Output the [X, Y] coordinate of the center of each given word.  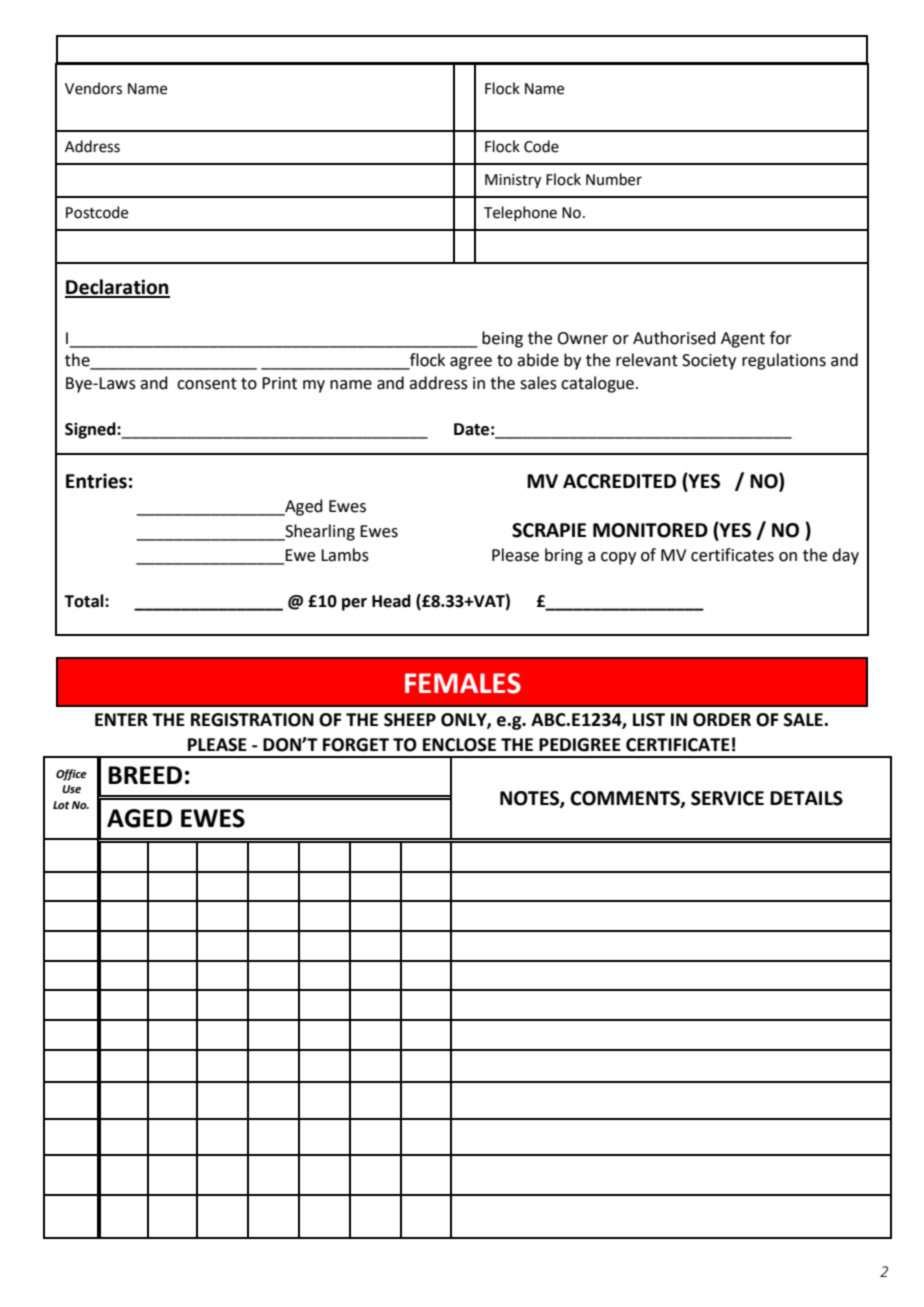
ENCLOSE [459, 745]
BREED [145, 775]
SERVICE [727, 798]
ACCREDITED [619, 481]
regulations [784, 361]
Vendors [93, 88]
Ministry [513, 181]
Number [614, 179]
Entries [96, 481]
